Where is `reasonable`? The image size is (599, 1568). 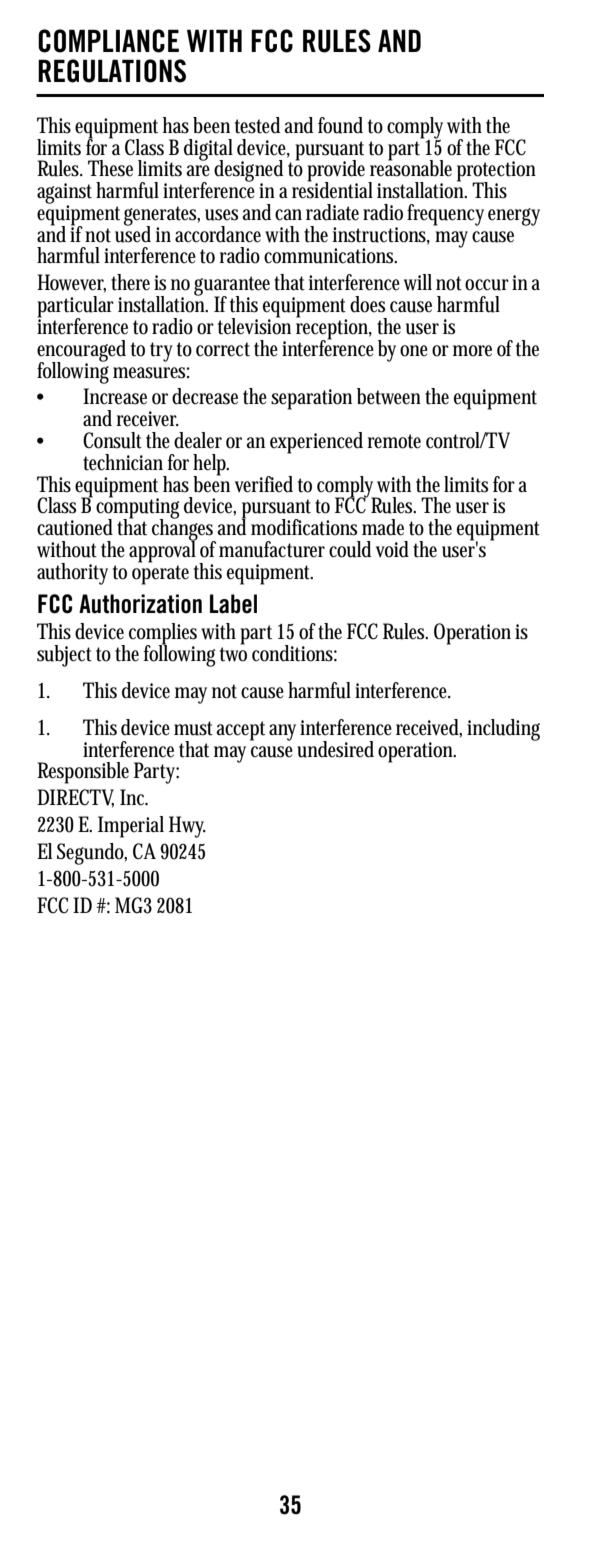
reasonable is located at coordinates (411, 167).
